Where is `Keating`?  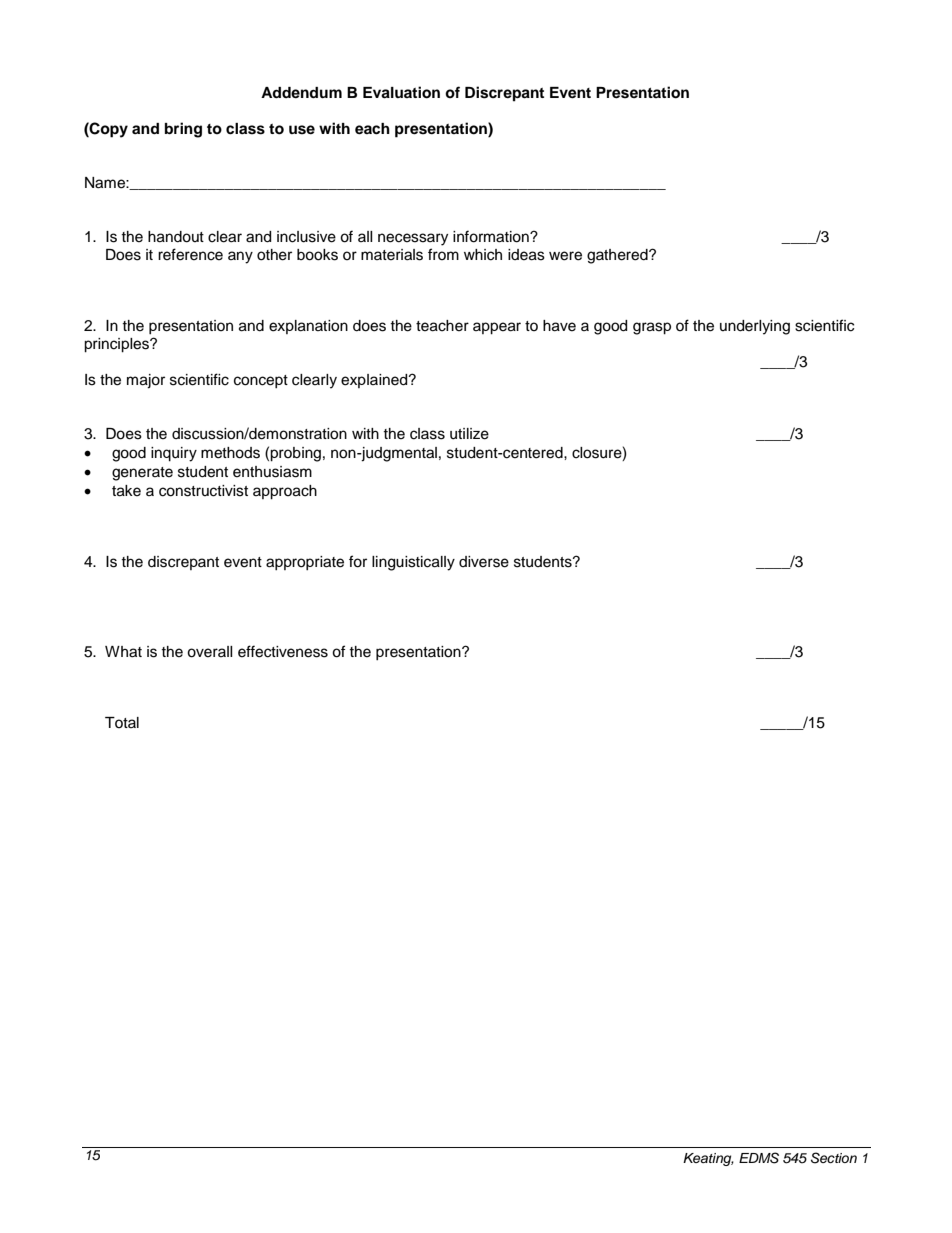 Keating is located at coordinates (708, 1159).
